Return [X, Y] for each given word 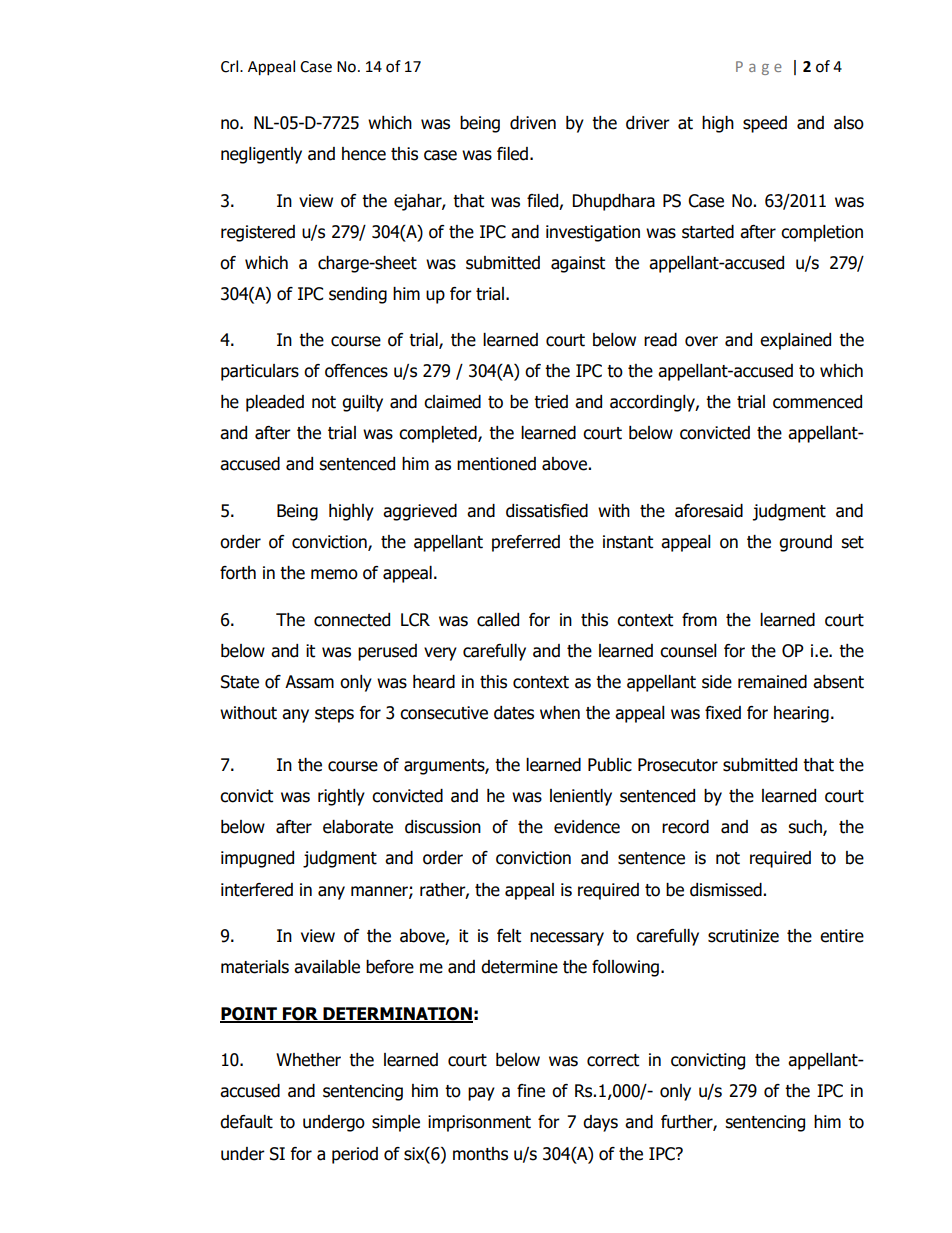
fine [531, 1091]
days [600, 1123]
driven [533, 123]
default [246, 1122]
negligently [261, 155]
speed [765, 124]
